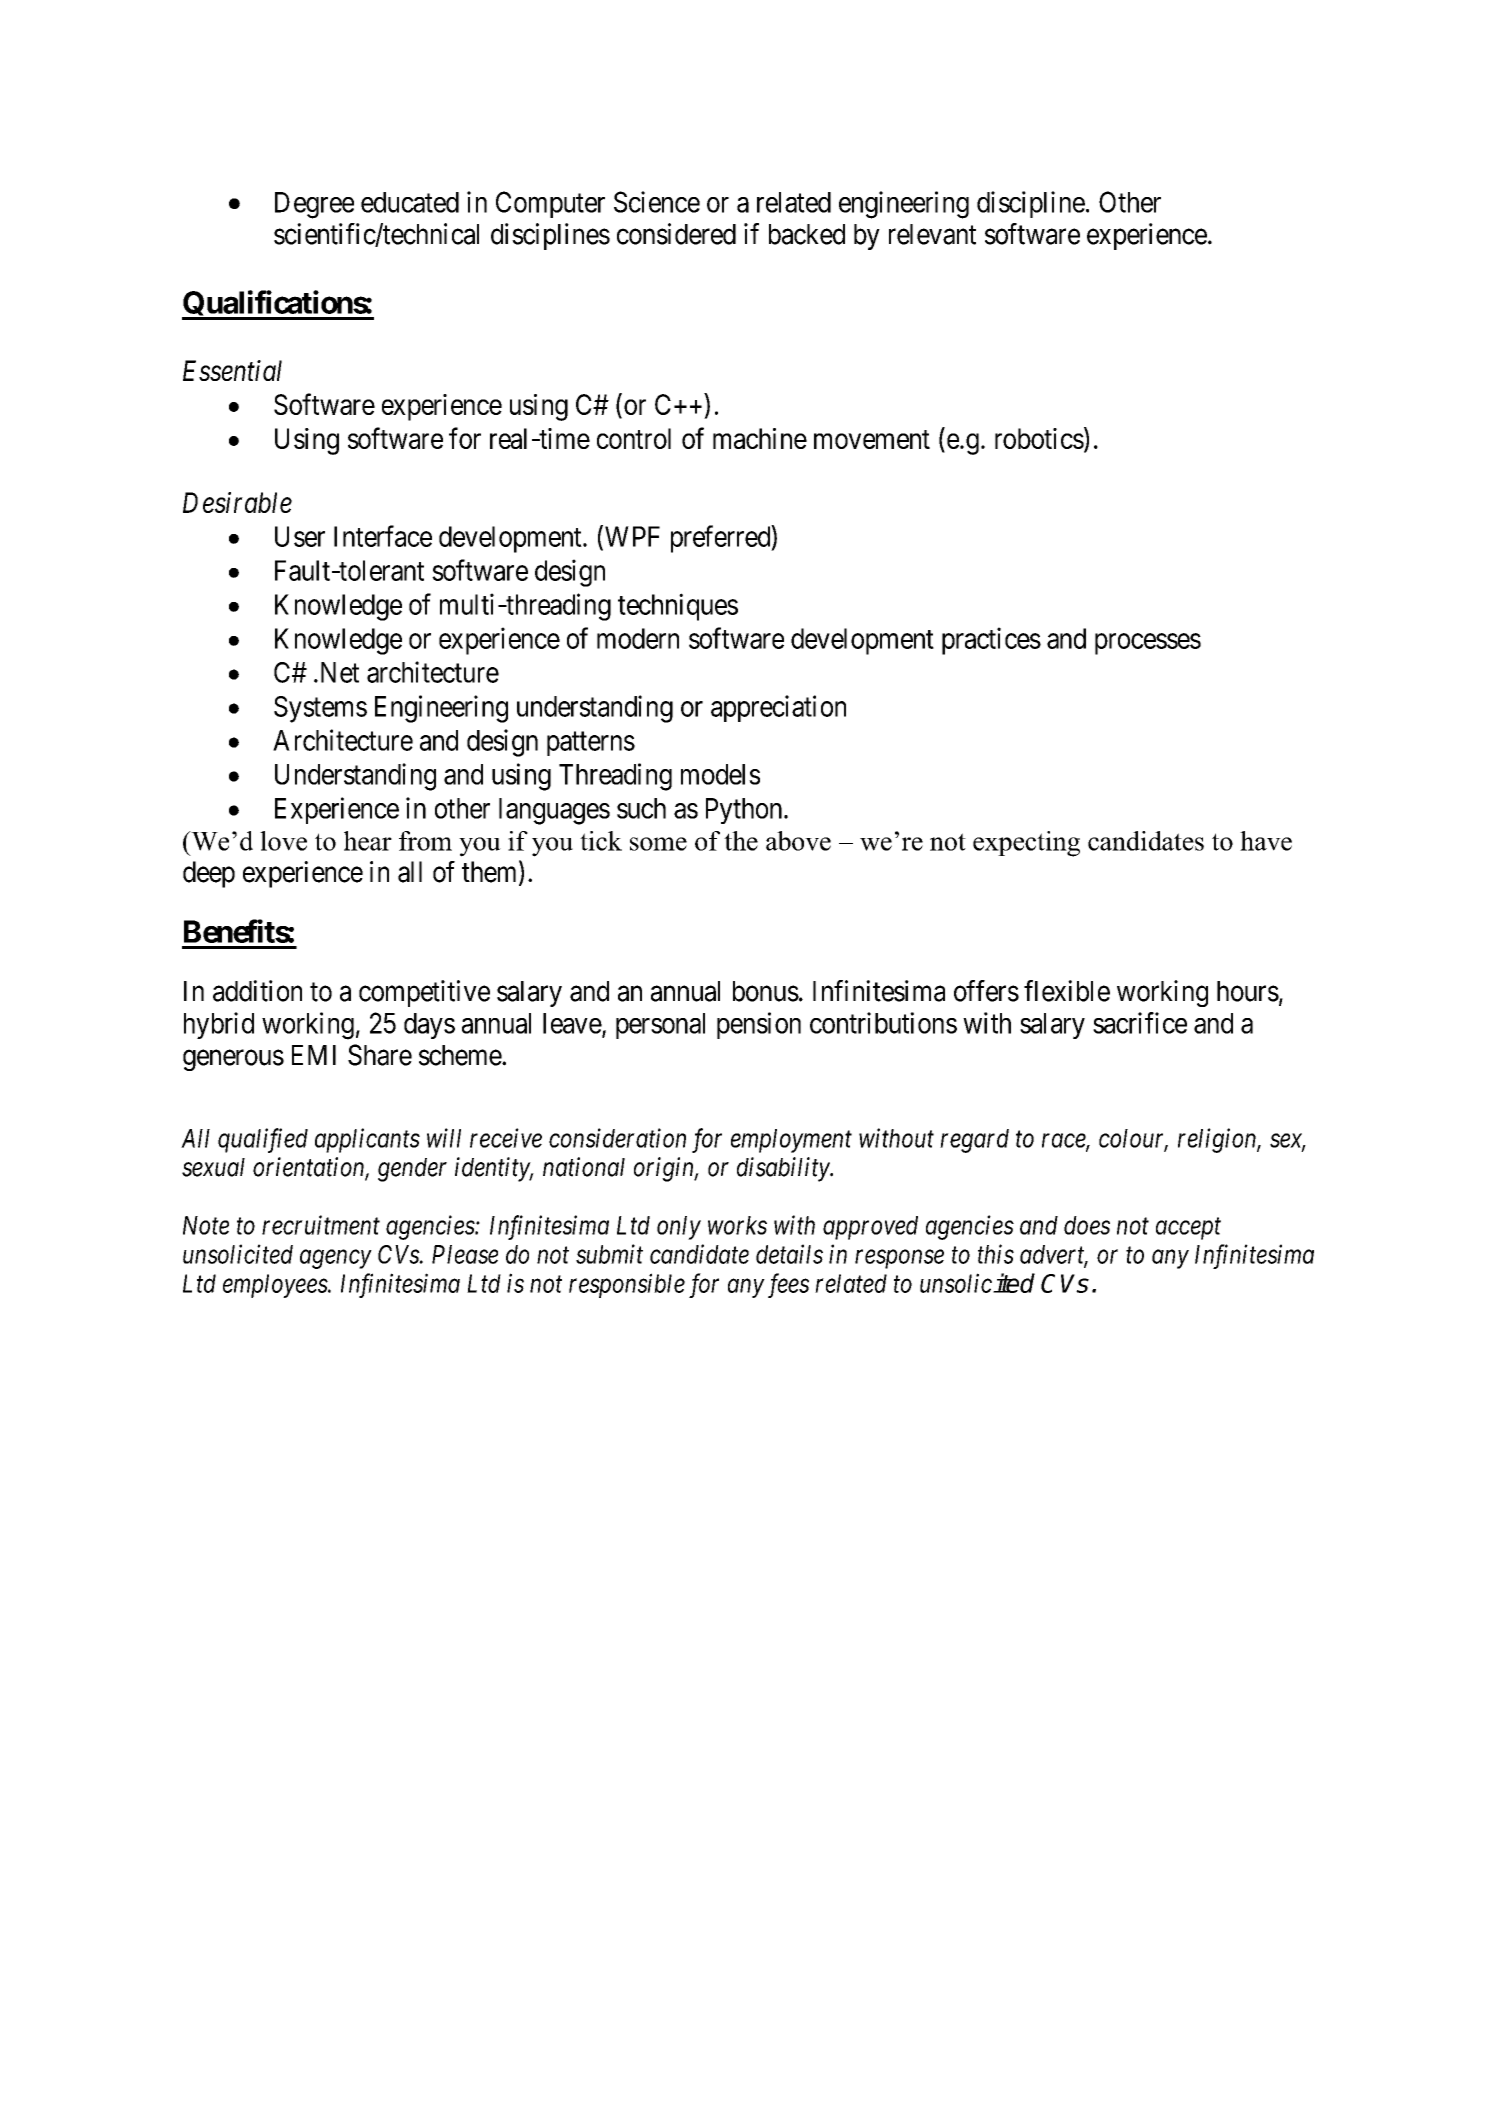 This image has width=1504, height=2127. What do you see at coordinates (932, 234) in the image?
I see `relevant` at bounding box center [932, 234].
